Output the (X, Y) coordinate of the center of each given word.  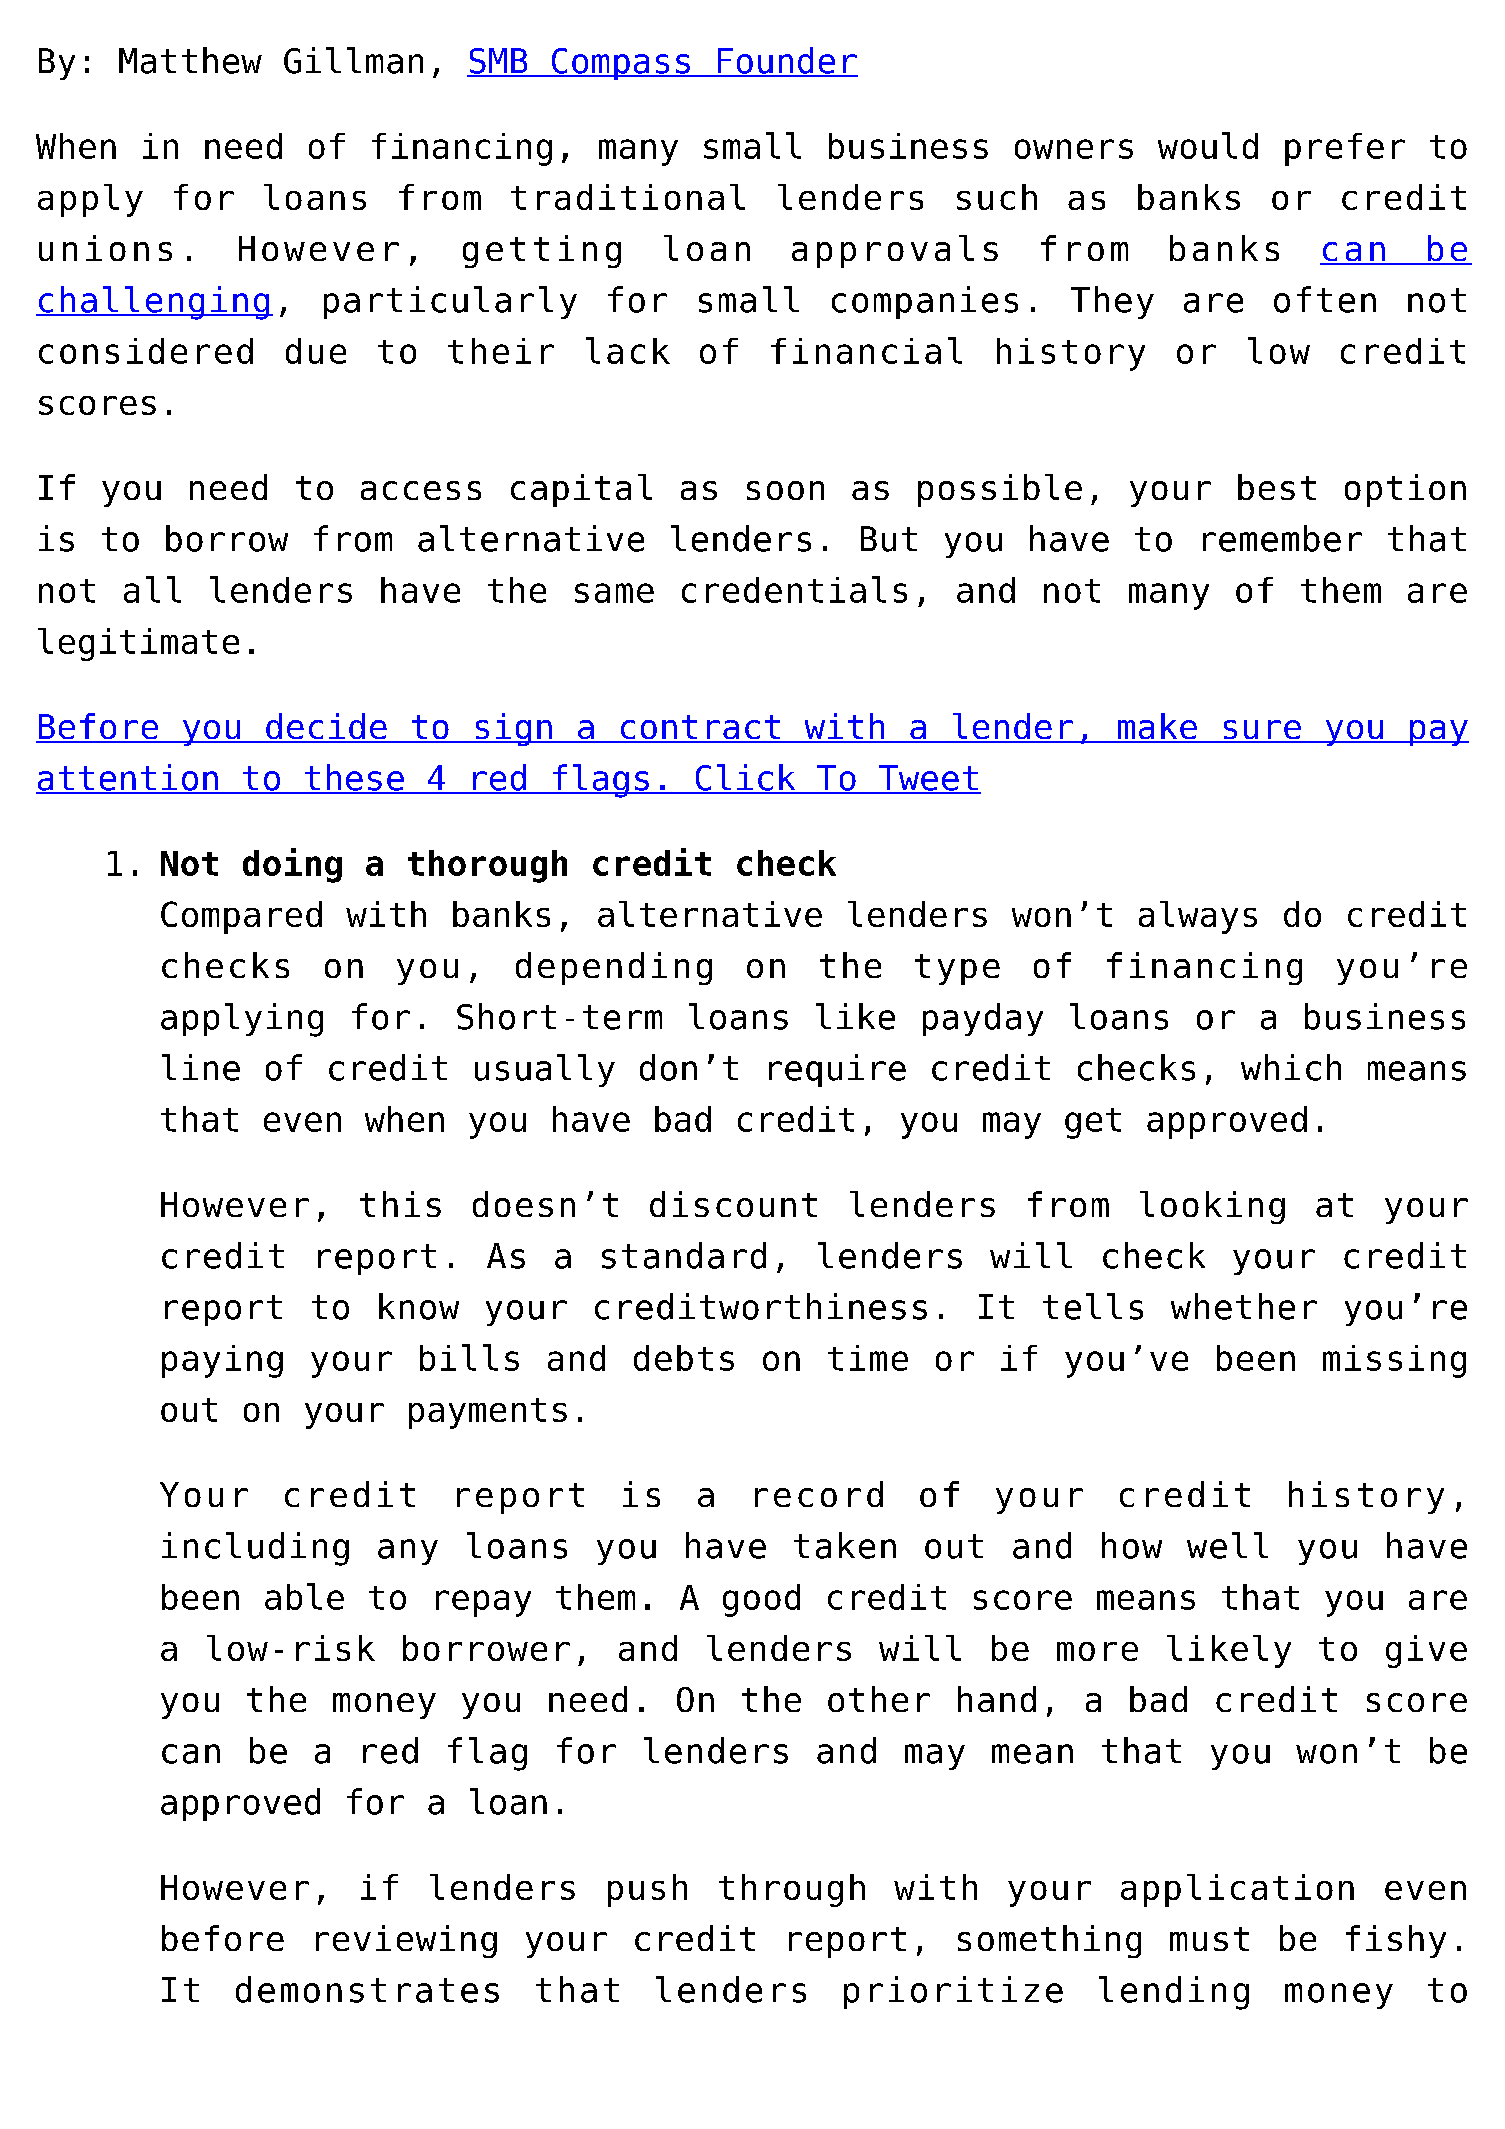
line (201, 1067)
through (792, 1890)
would (1208, 145)
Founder (786, 61)
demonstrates (367, 1989)
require (837, 1070)
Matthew (190, 60)
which (1291, 1067)
